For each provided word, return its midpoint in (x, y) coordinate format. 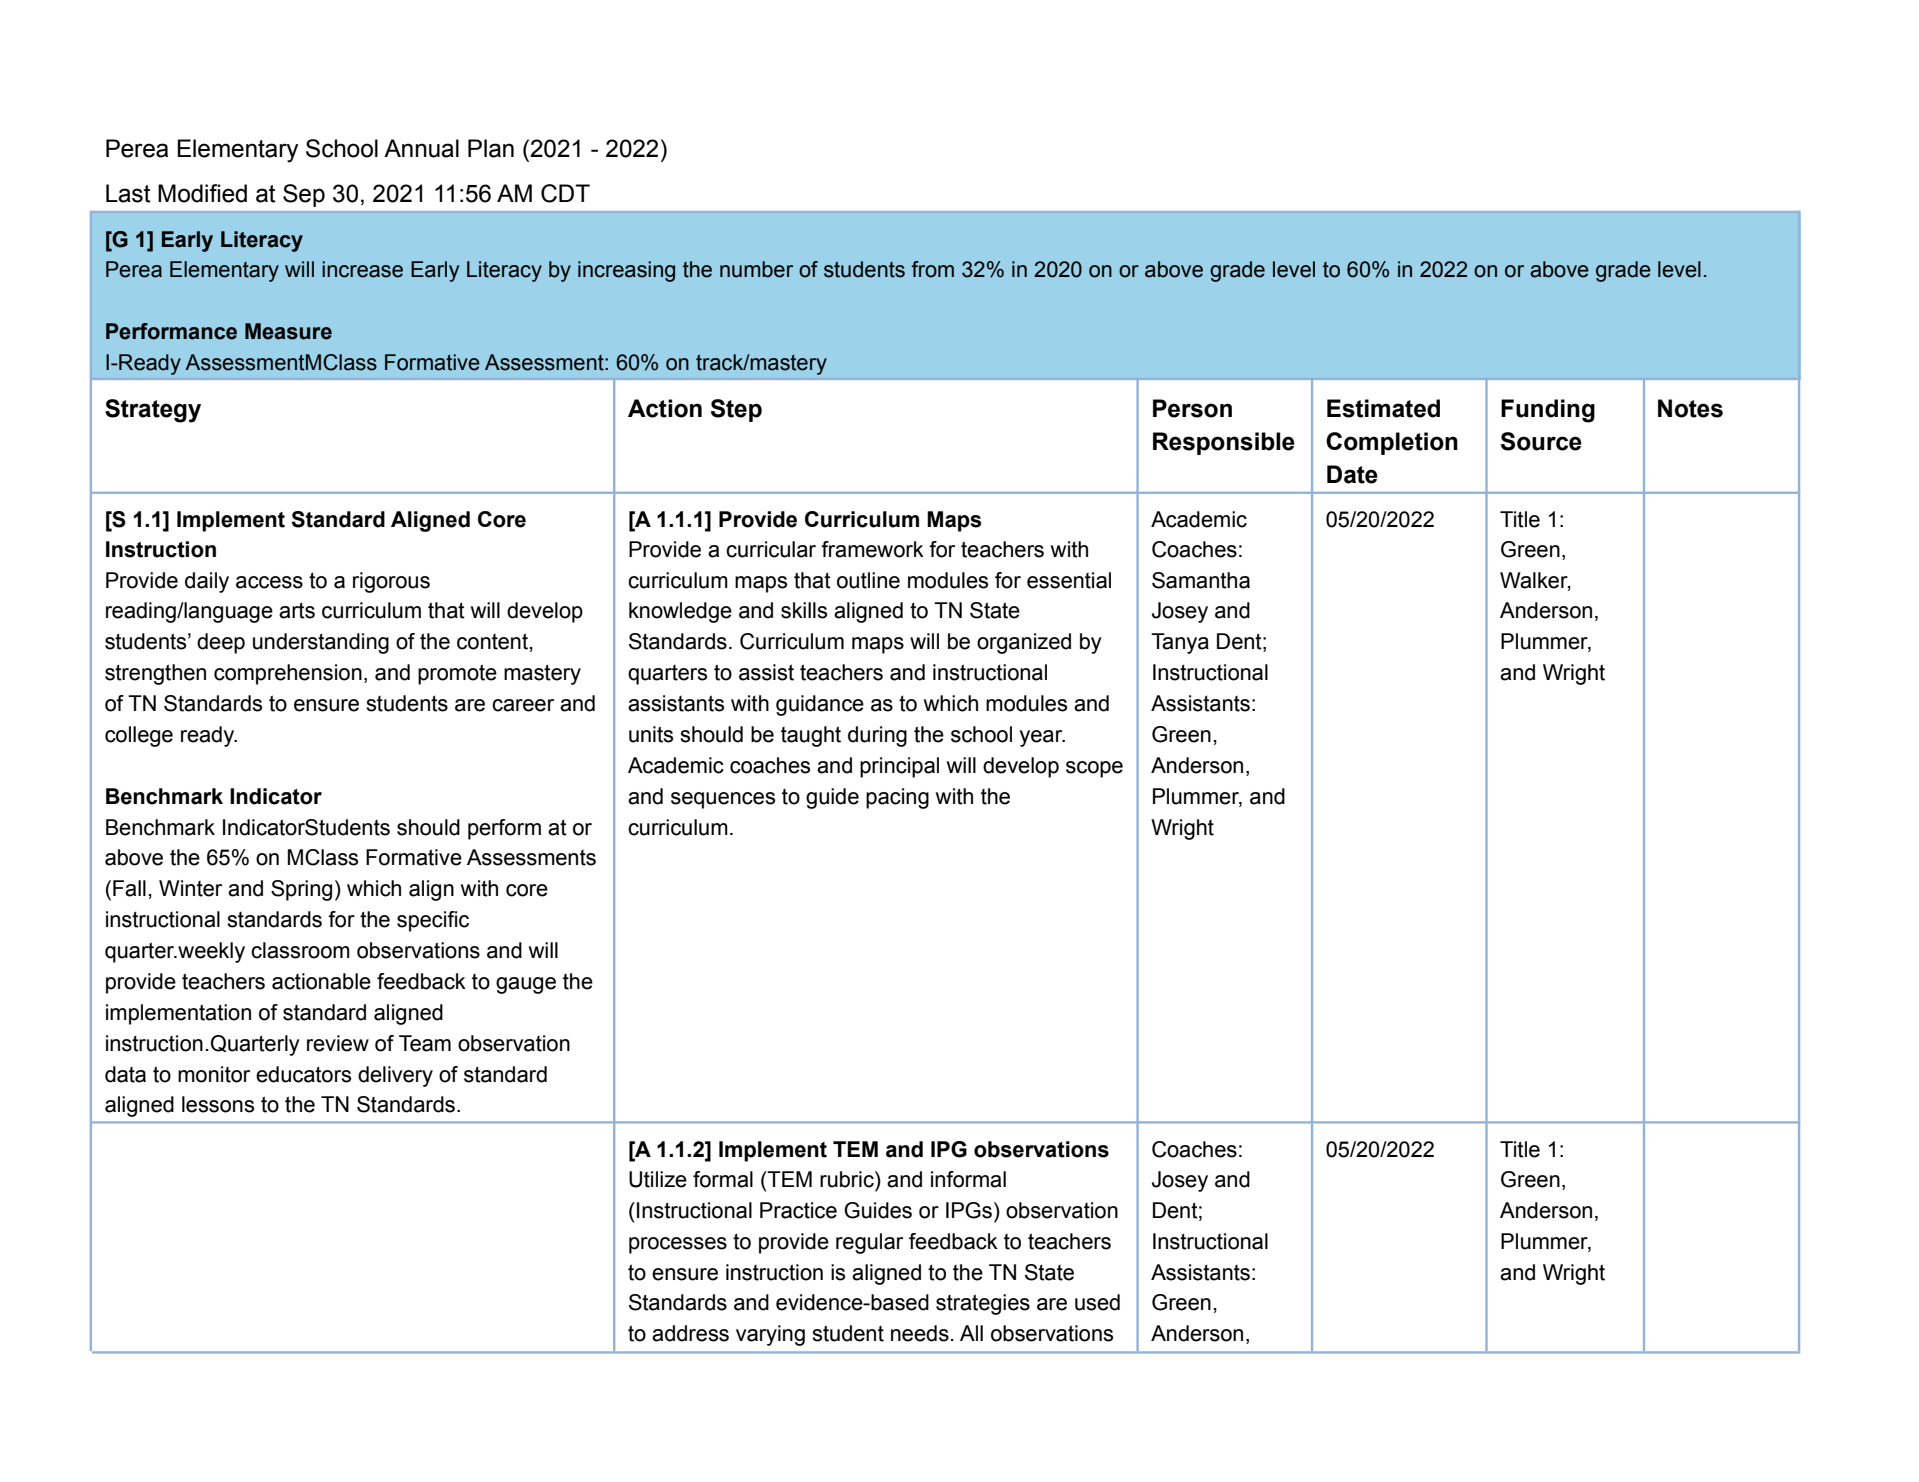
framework (872, 549)
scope (1094, 769)
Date (1352, 474)
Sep (304, 195)
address (690, 1333)
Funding (1548, 411)
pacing (897, 798)
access (269, 582)
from (933, 269)
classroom (300, 950)
